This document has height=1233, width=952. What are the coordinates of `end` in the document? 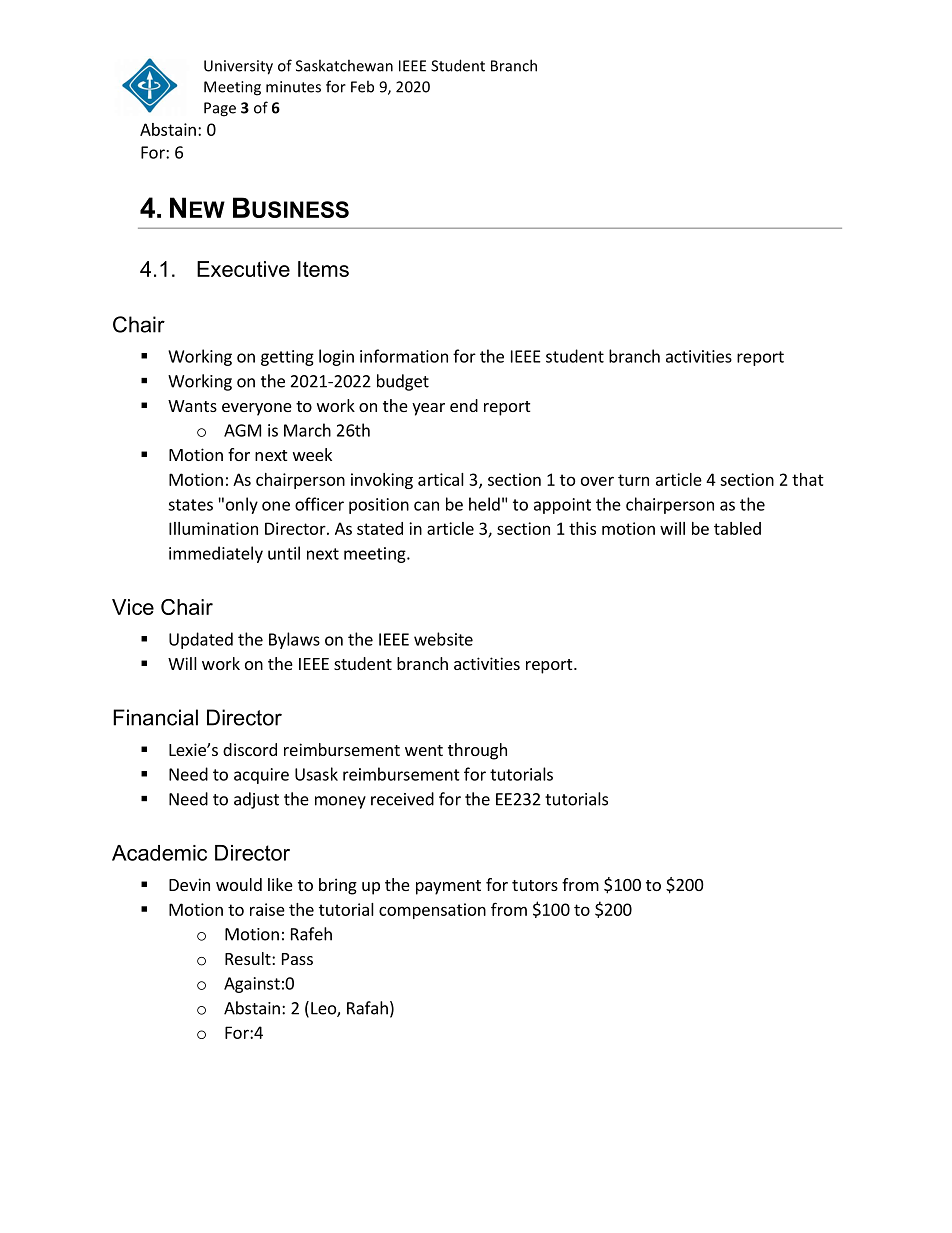 It's located at (464, 405).
